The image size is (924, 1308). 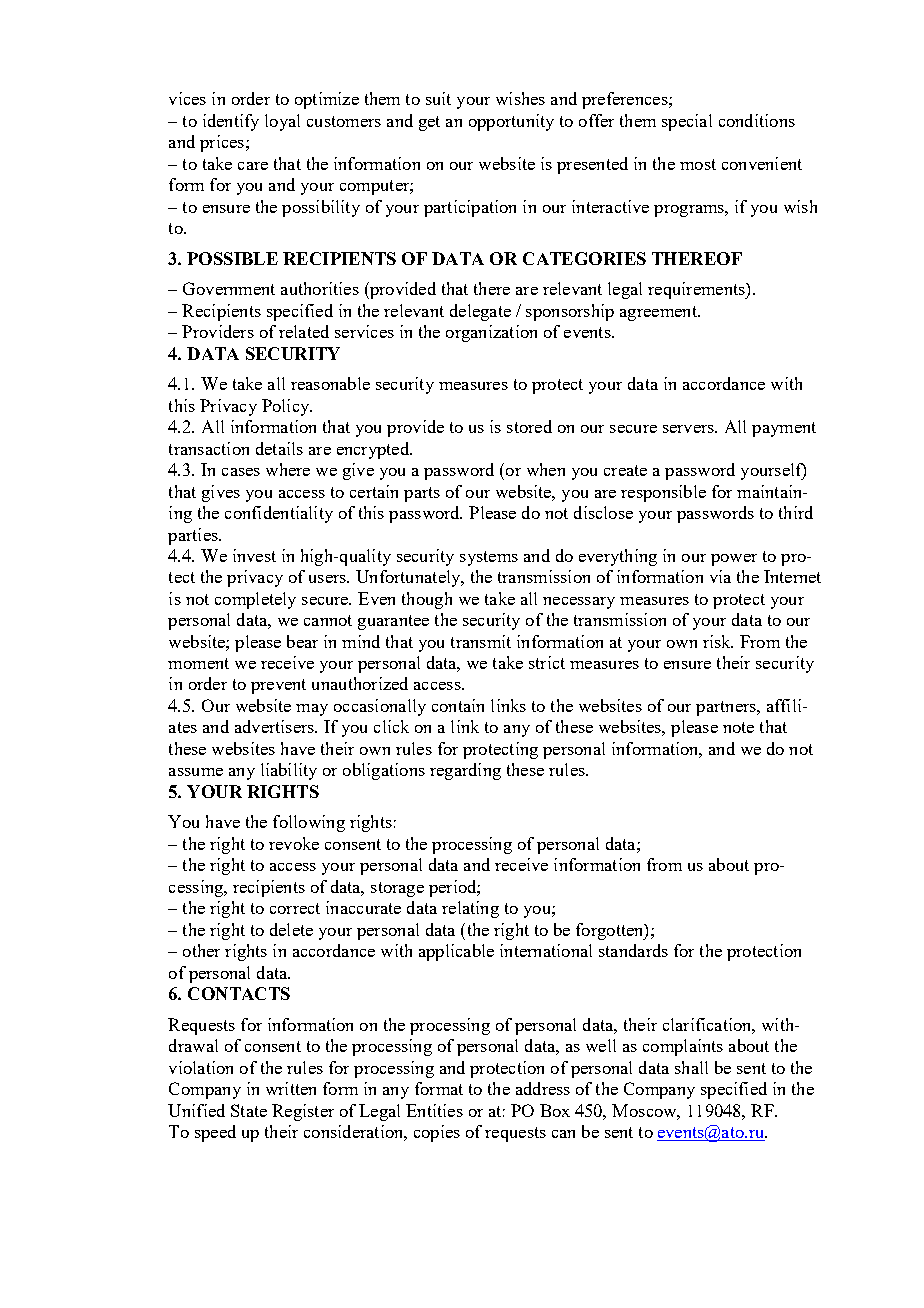 I want to click on completely, so click(x=255, y=600).
